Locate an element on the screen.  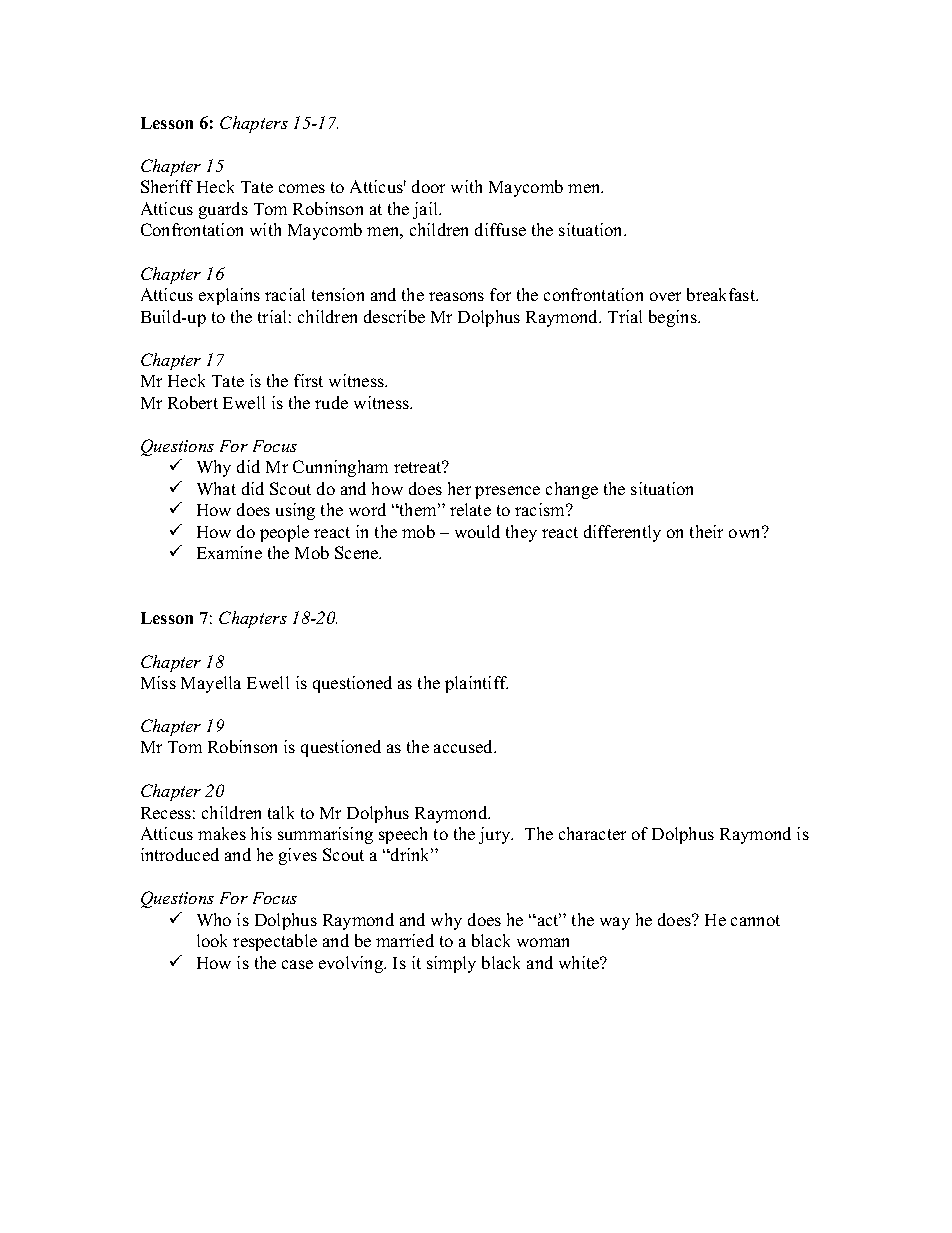
Robert is located at coordinates (193, 402).
